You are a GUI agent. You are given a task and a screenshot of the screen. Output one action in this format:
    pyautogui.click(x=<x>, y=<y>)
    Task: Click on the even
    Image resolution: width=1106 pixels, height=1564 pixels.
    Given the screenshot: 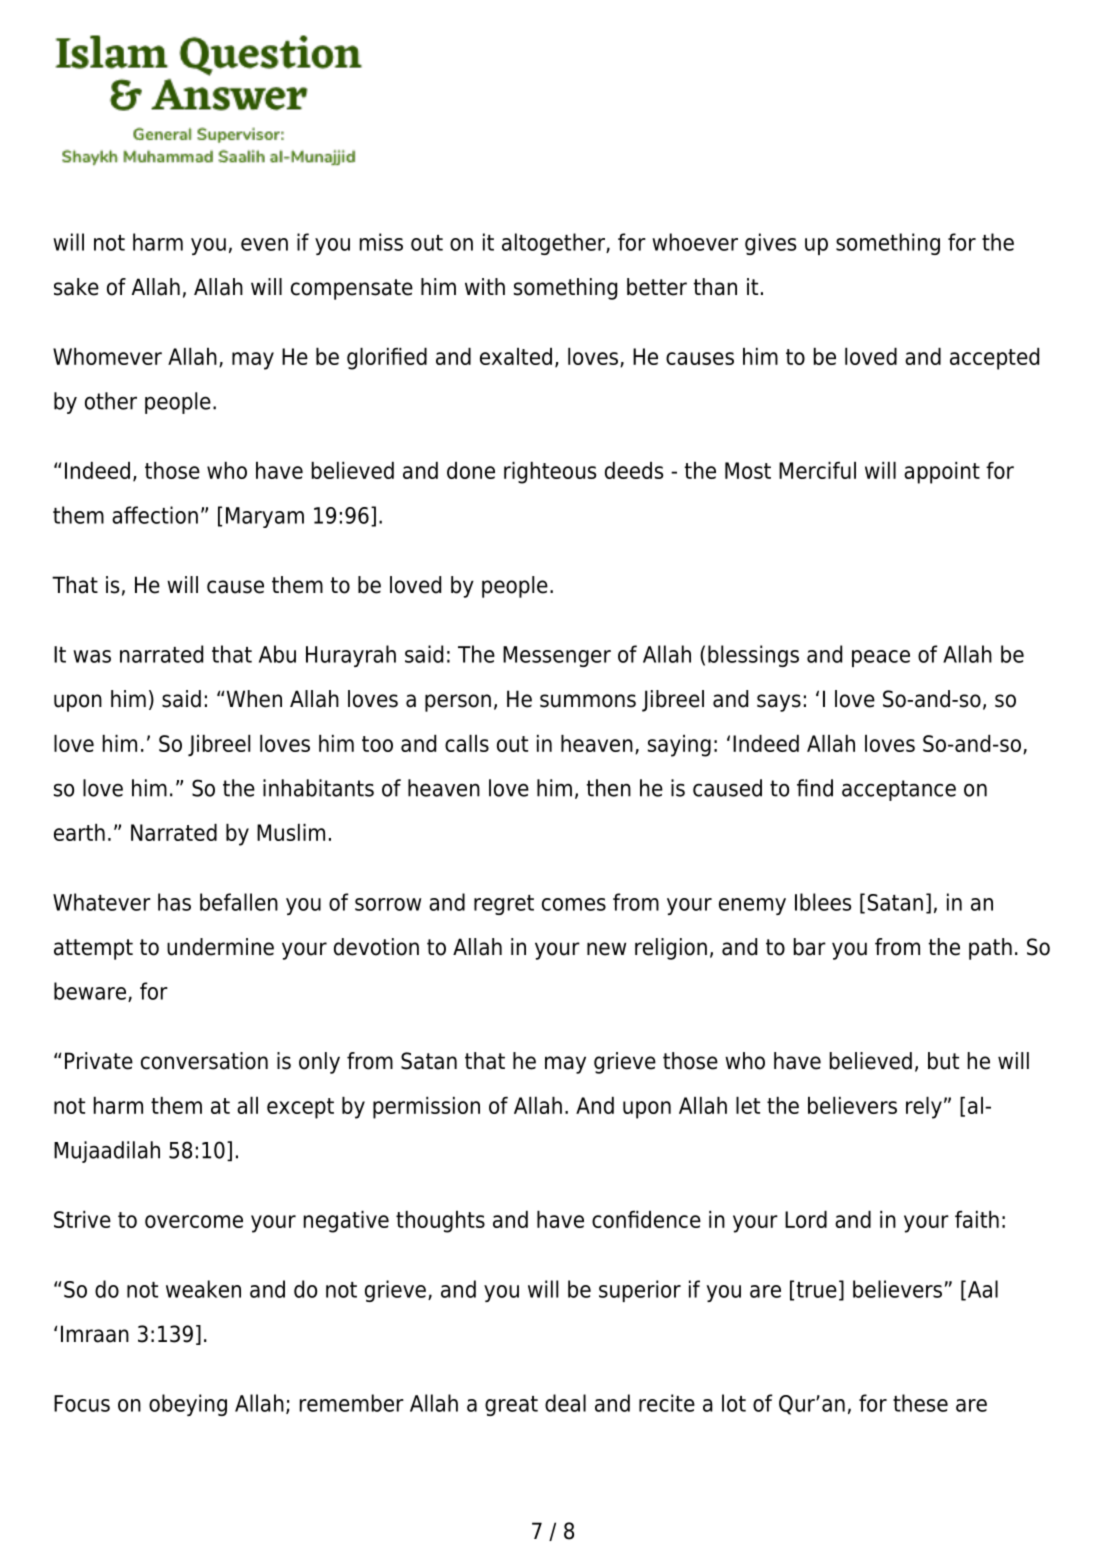 What is the action you would take?
    pyautogui.click(x=264, y=244)
